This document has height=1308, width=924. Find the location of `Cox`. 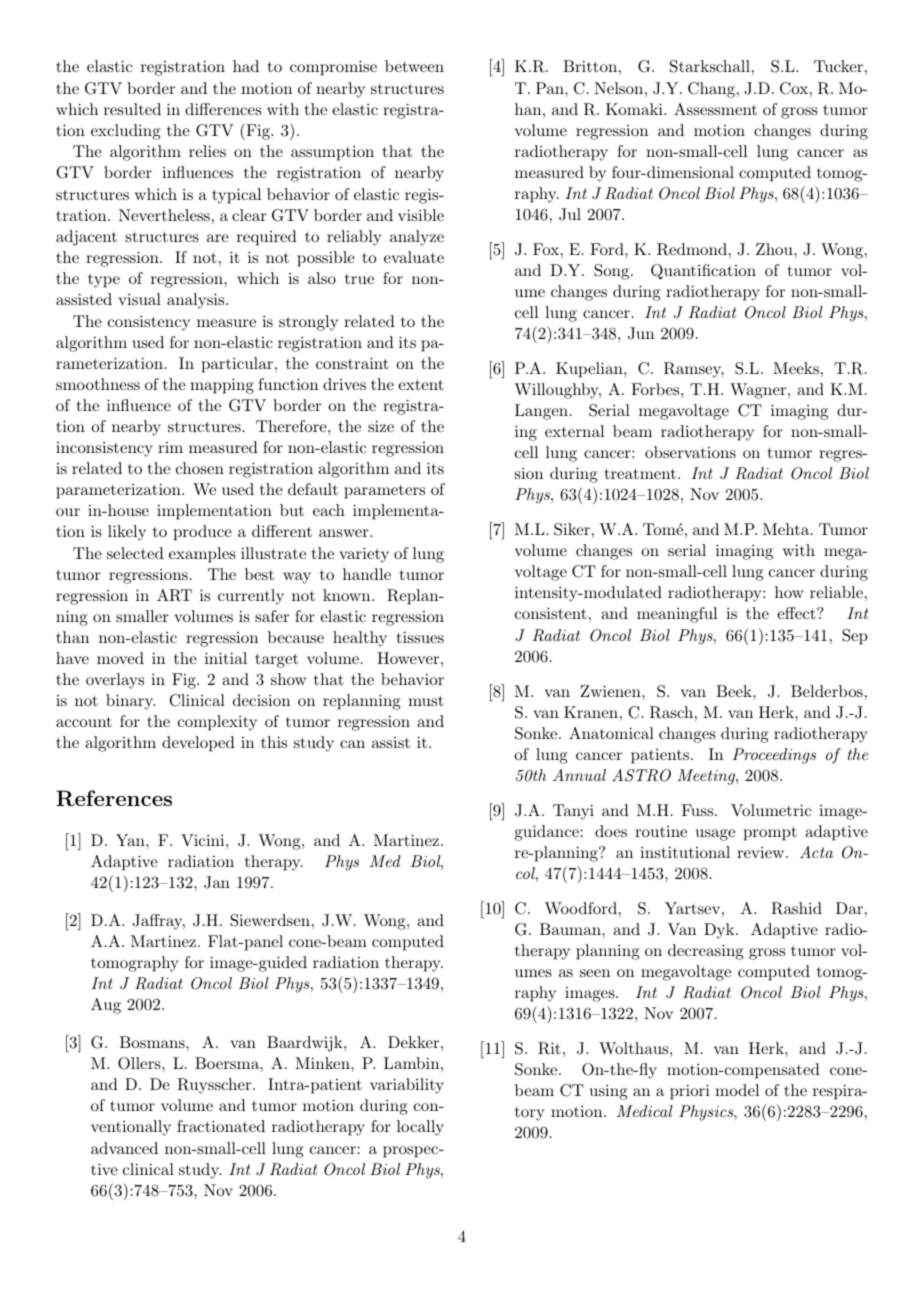

Cox is located at coordinates (794, 88).
